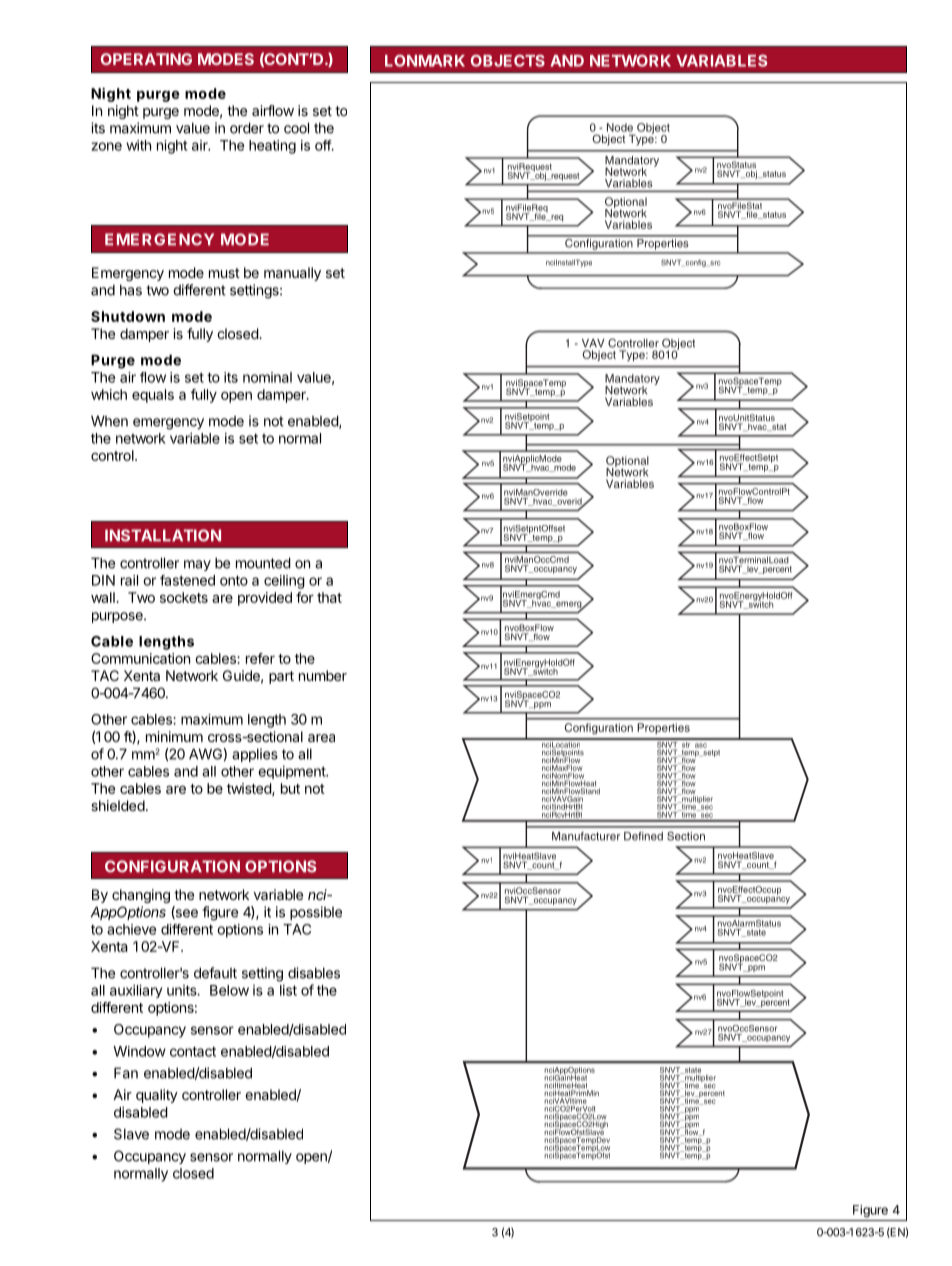 Image resolution: width=952 pixels, height=1266 pixels. What do you see at coordinates (129, 580) in the page?
I see `rail` at bounding box center [129, 580].
